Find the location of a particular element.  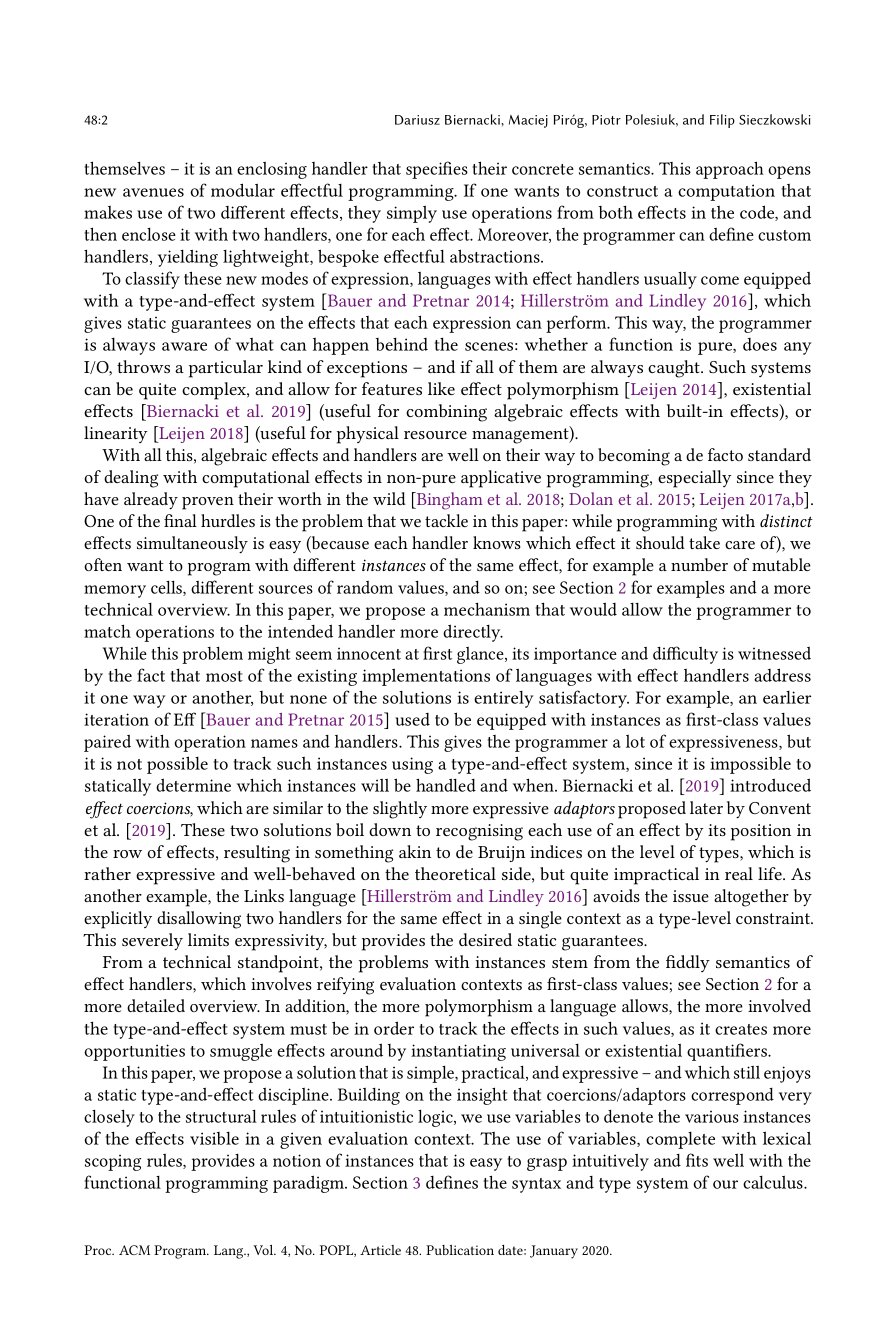

difficulty is located at coordinates (685, 655).
